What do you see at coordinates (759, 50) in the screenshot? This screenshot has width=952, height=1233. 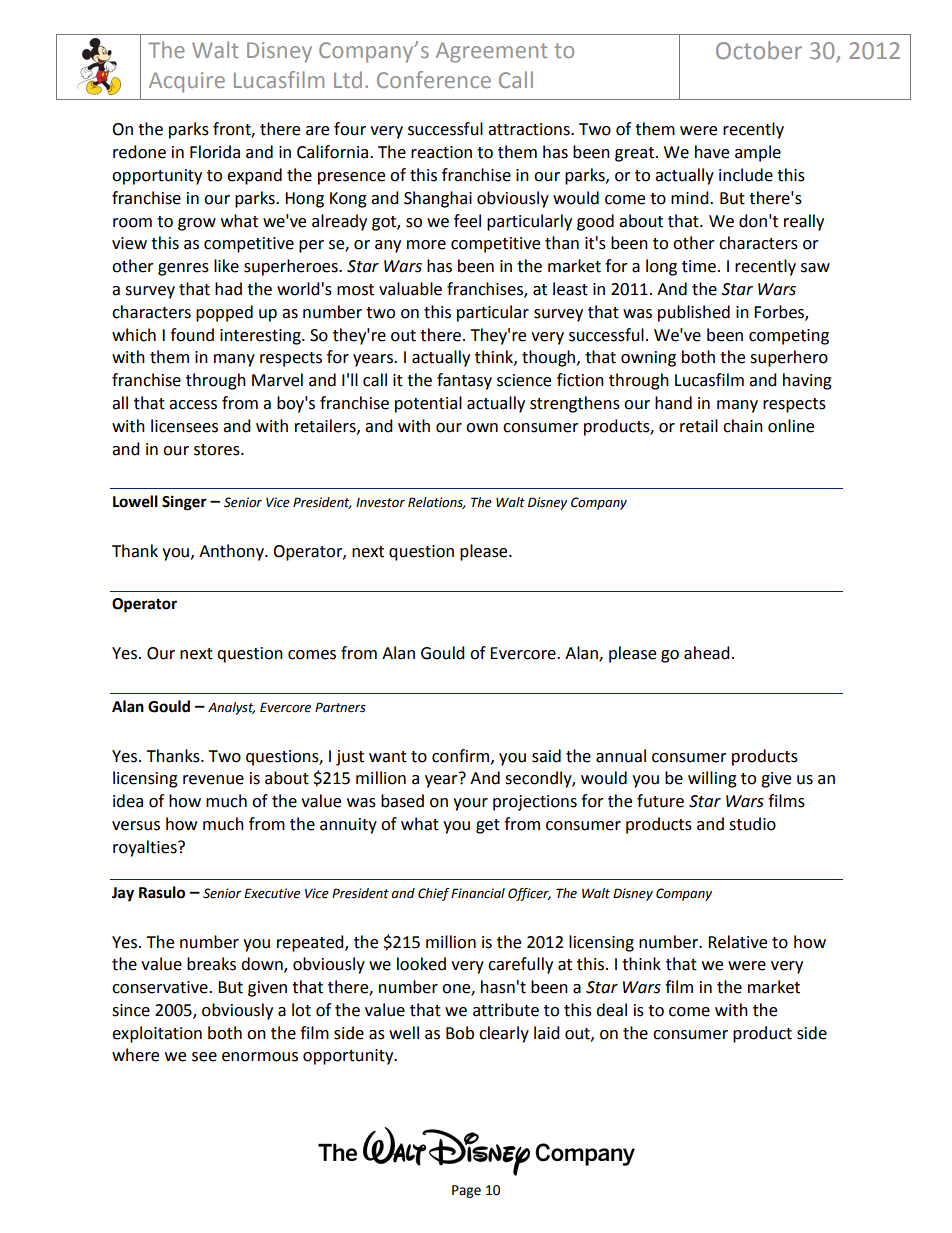 I see `October` at bounding box center [759, 50].
